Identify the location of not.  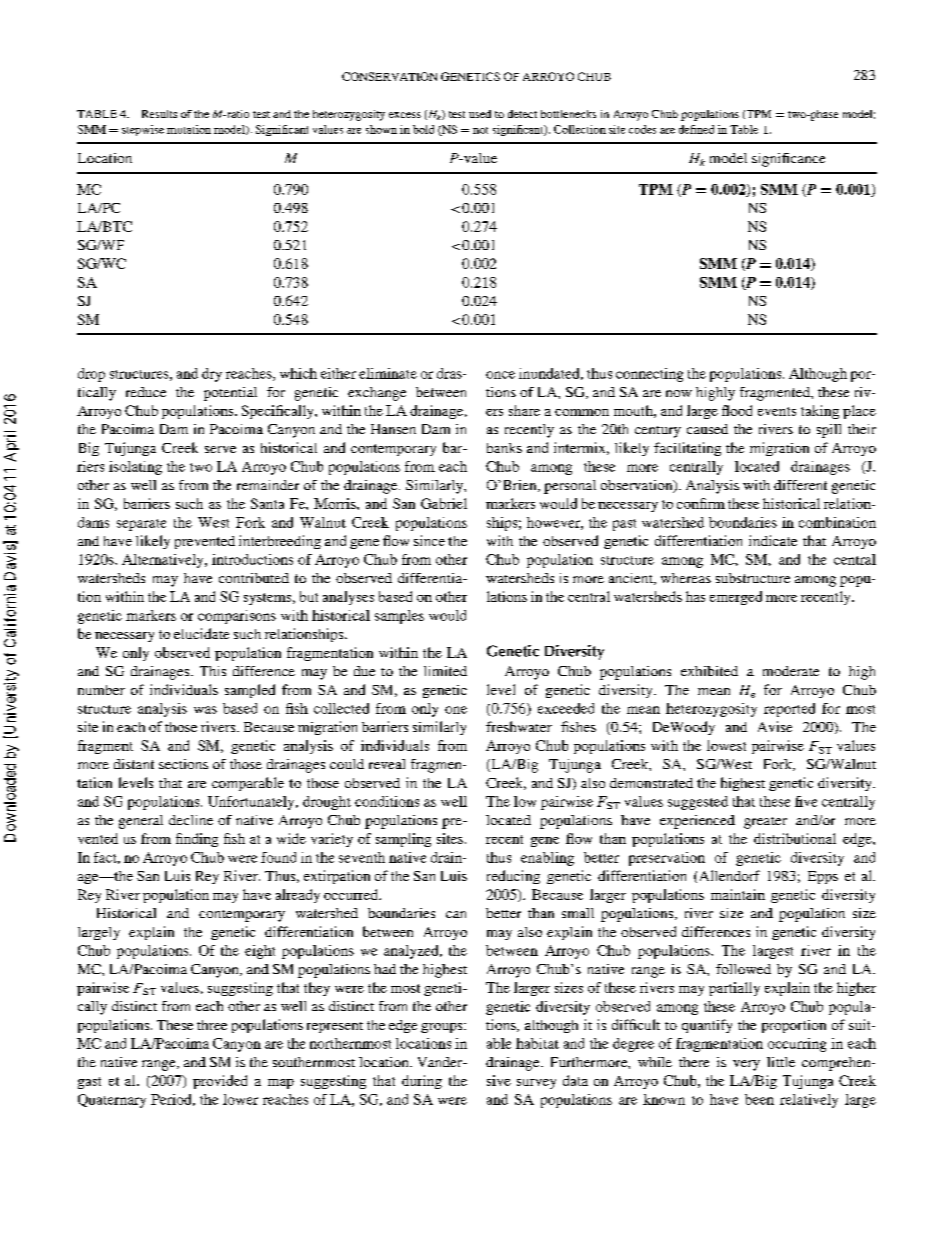
(480, 130).
